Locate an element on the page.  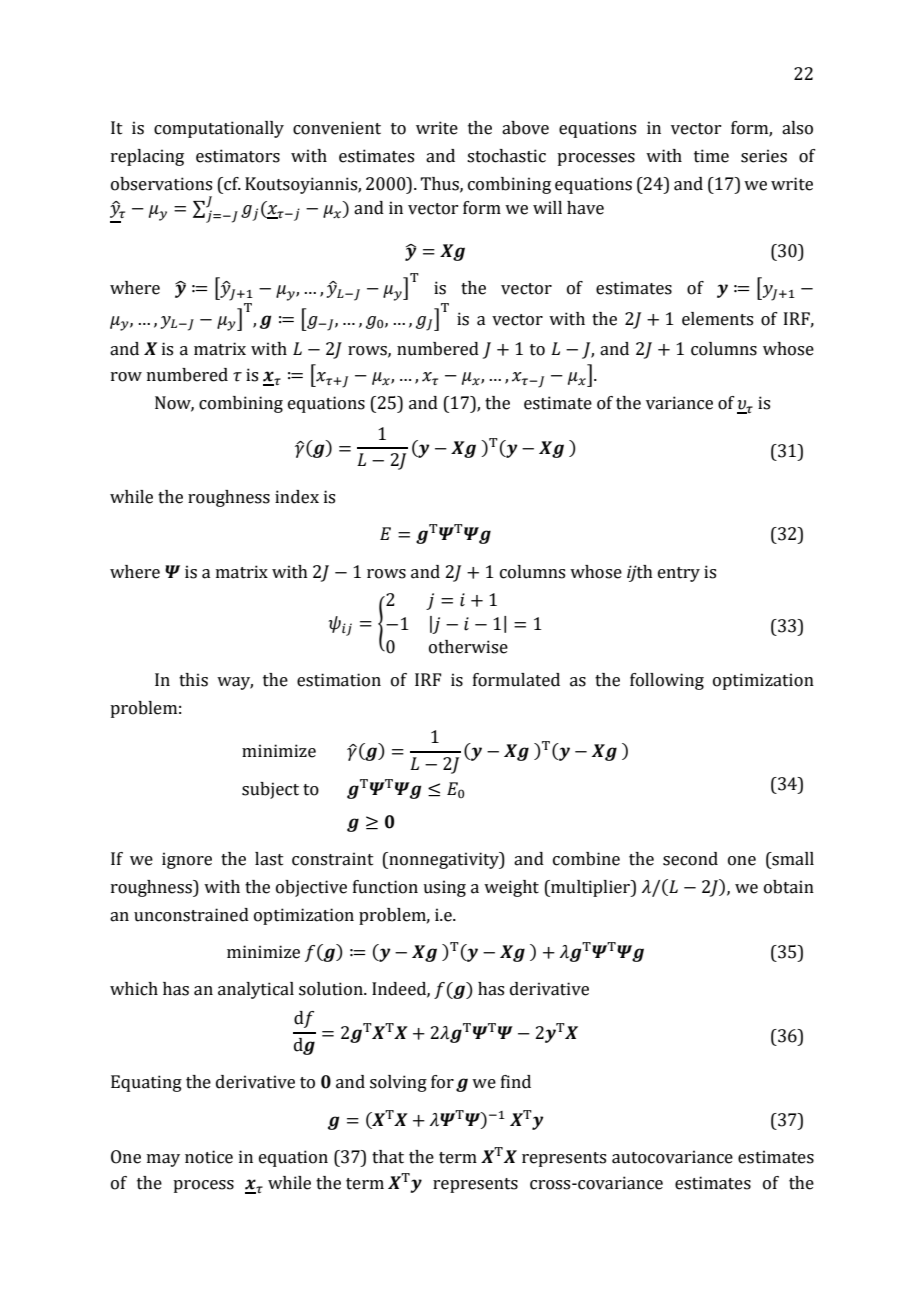
subject is located at coordinates (270, 790).
